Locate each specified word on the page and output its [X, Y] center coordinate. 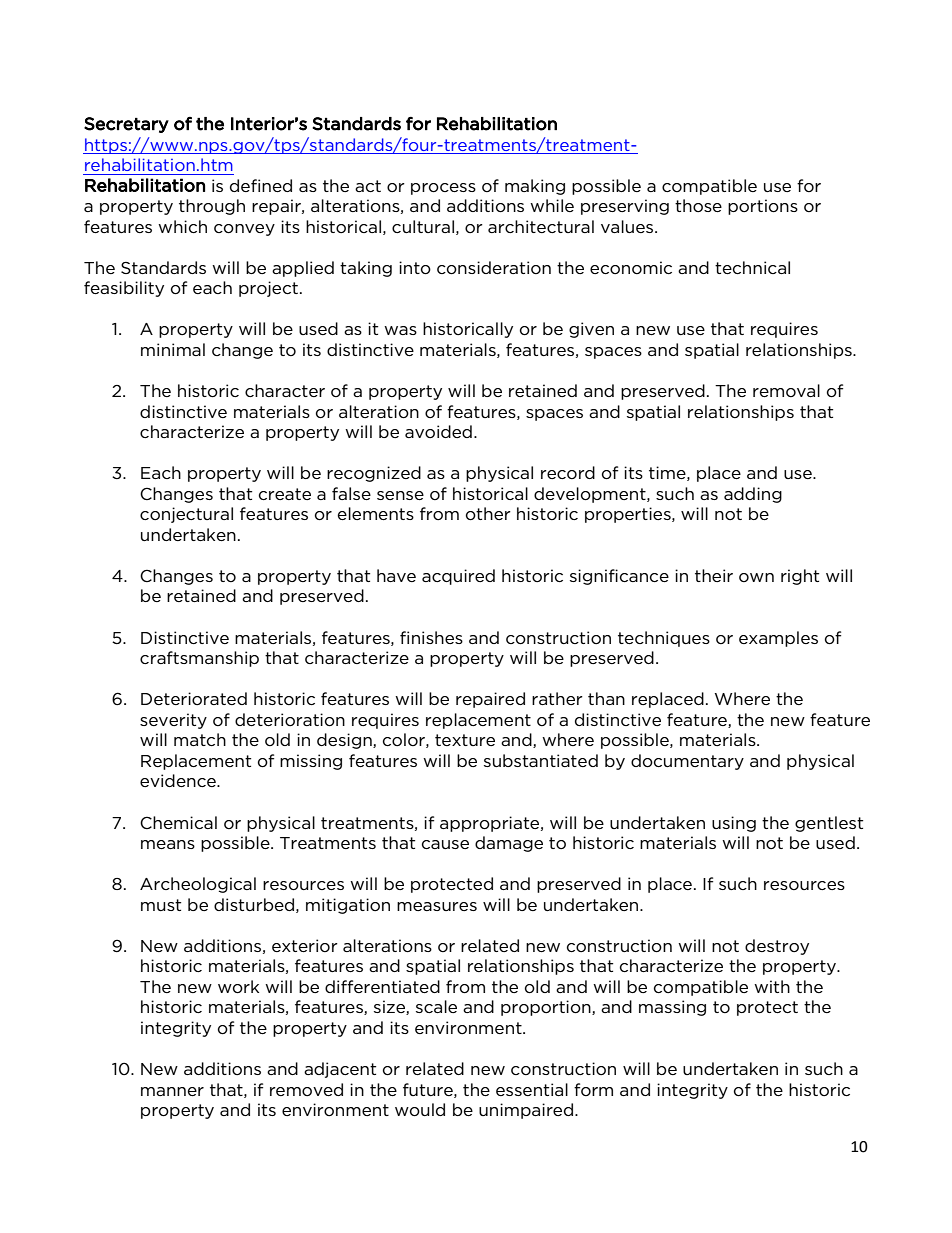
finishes [431, 637]
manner [172, 1091]
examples [778, 639]
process [443, 189]
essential [532, 1089]
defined [261, 185]
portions [763, 207]
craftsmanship [199, 659]
